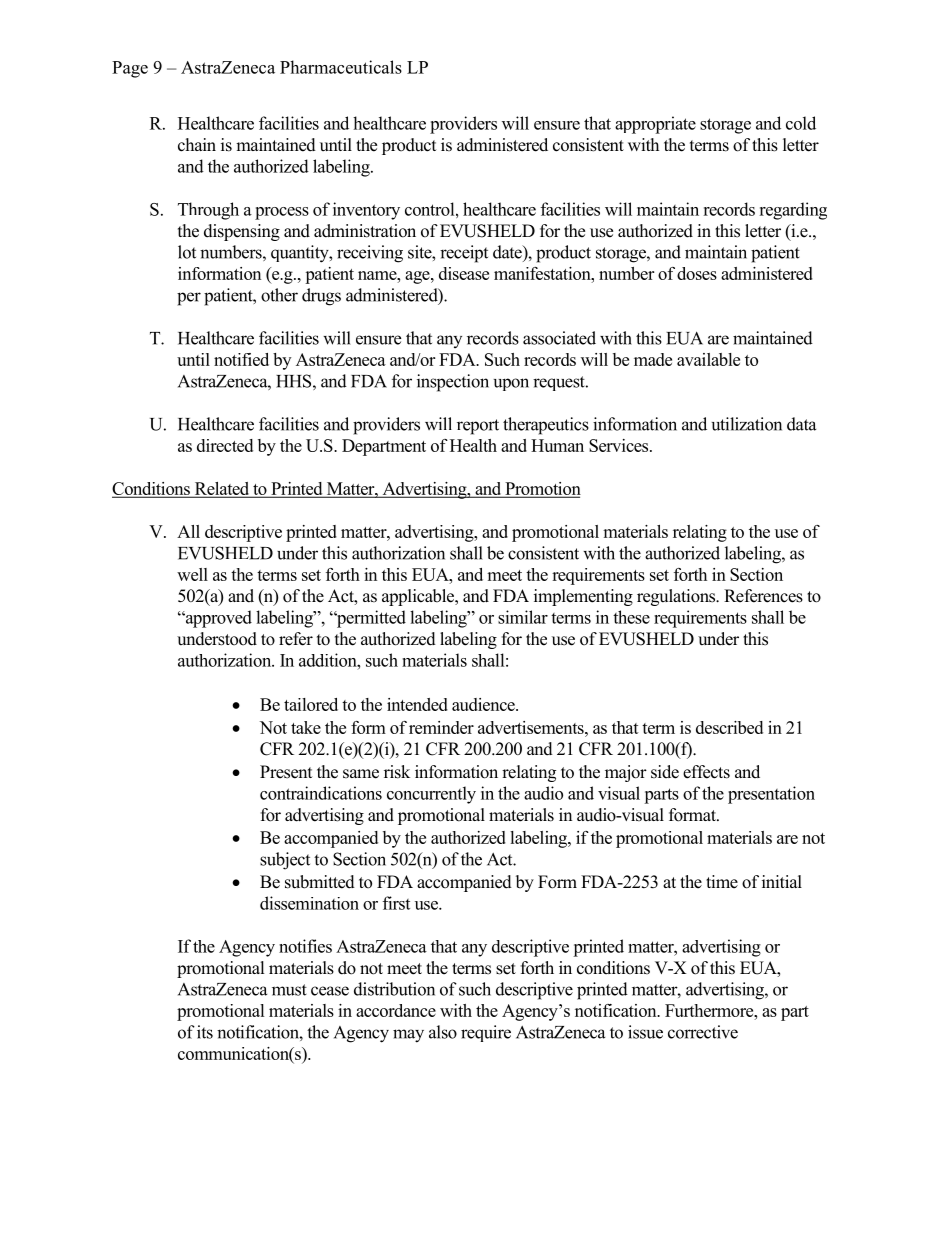 The height and width of the screenshot is (1233, 952). What do you see at coordinates (197, 145) in the screenshot?
I see `chain` at bounding box center [197, 145].
